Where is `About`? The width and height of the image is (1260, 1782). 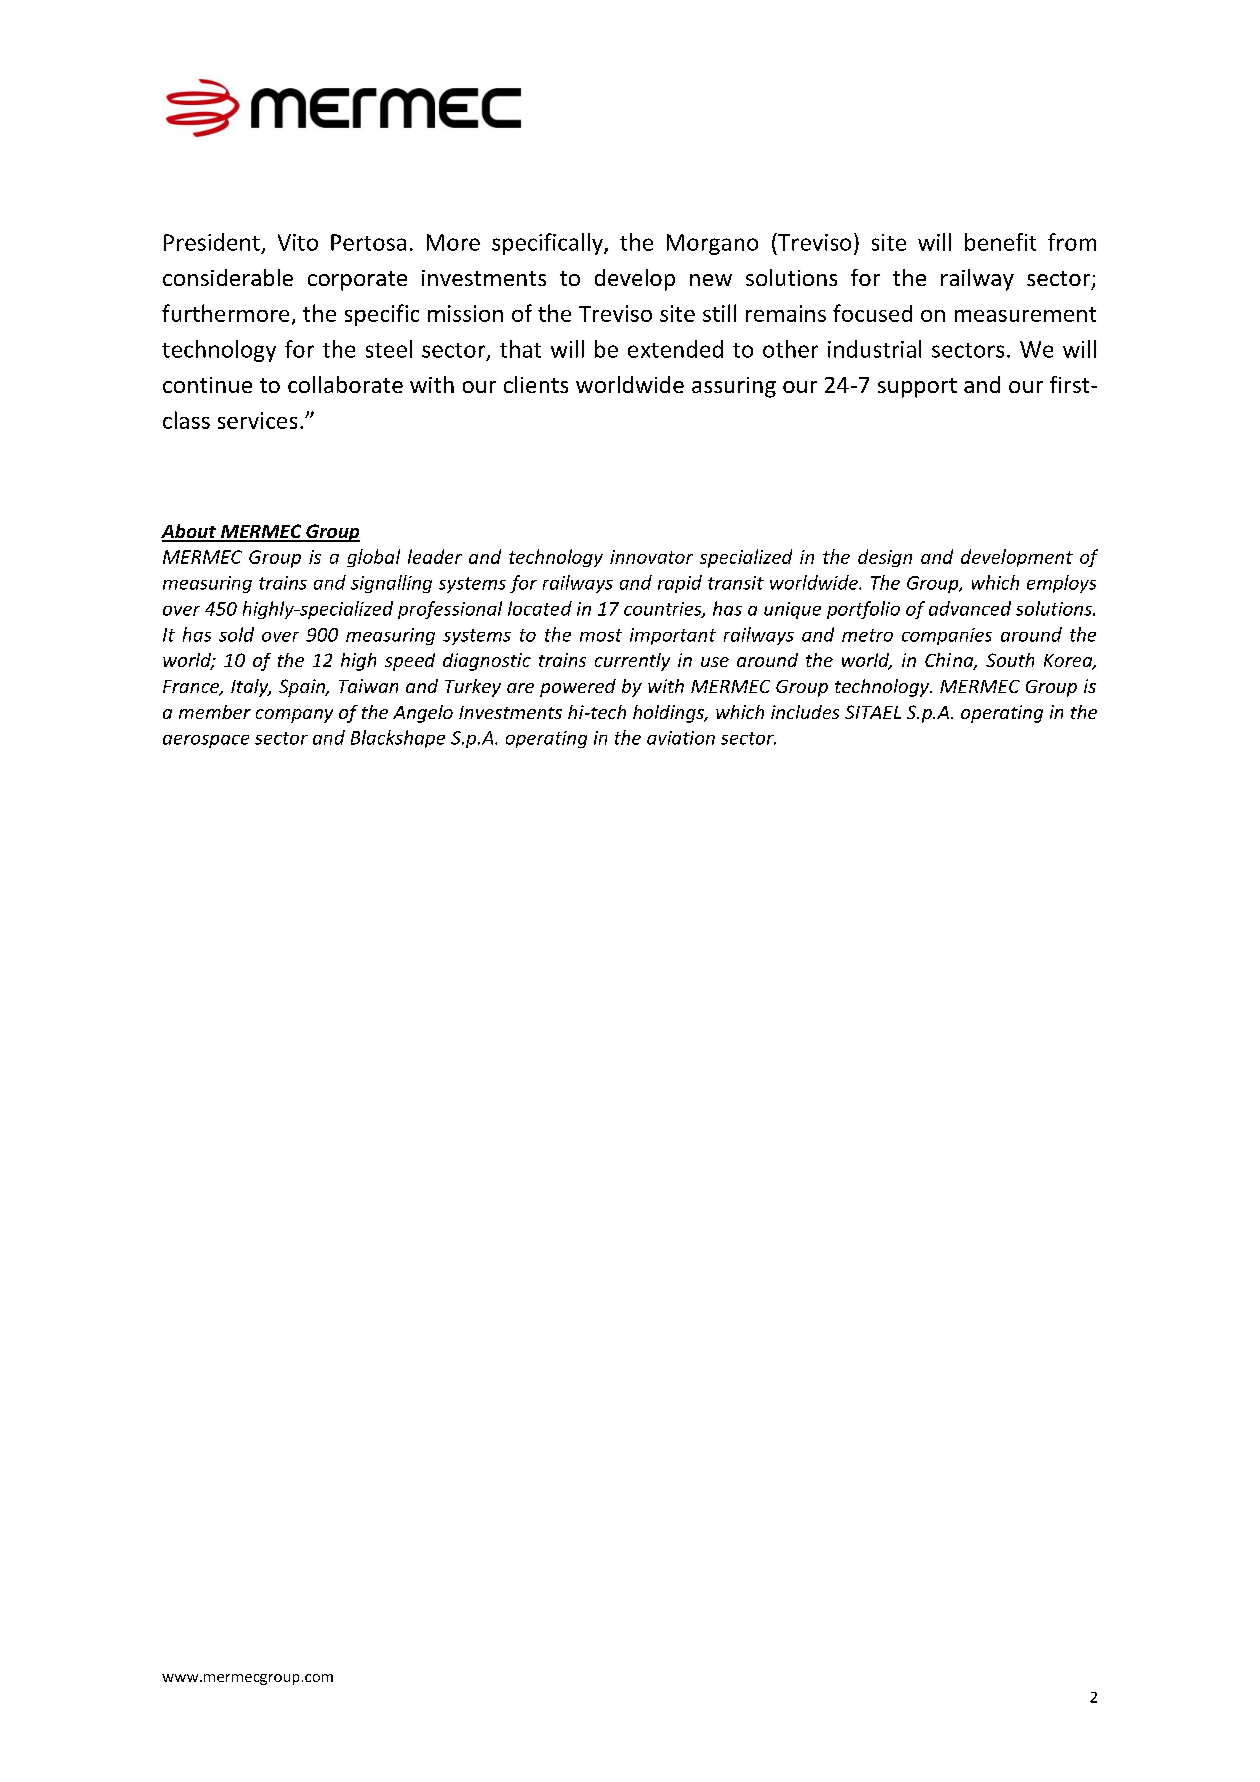 About is located at coordinates (189, 532).
